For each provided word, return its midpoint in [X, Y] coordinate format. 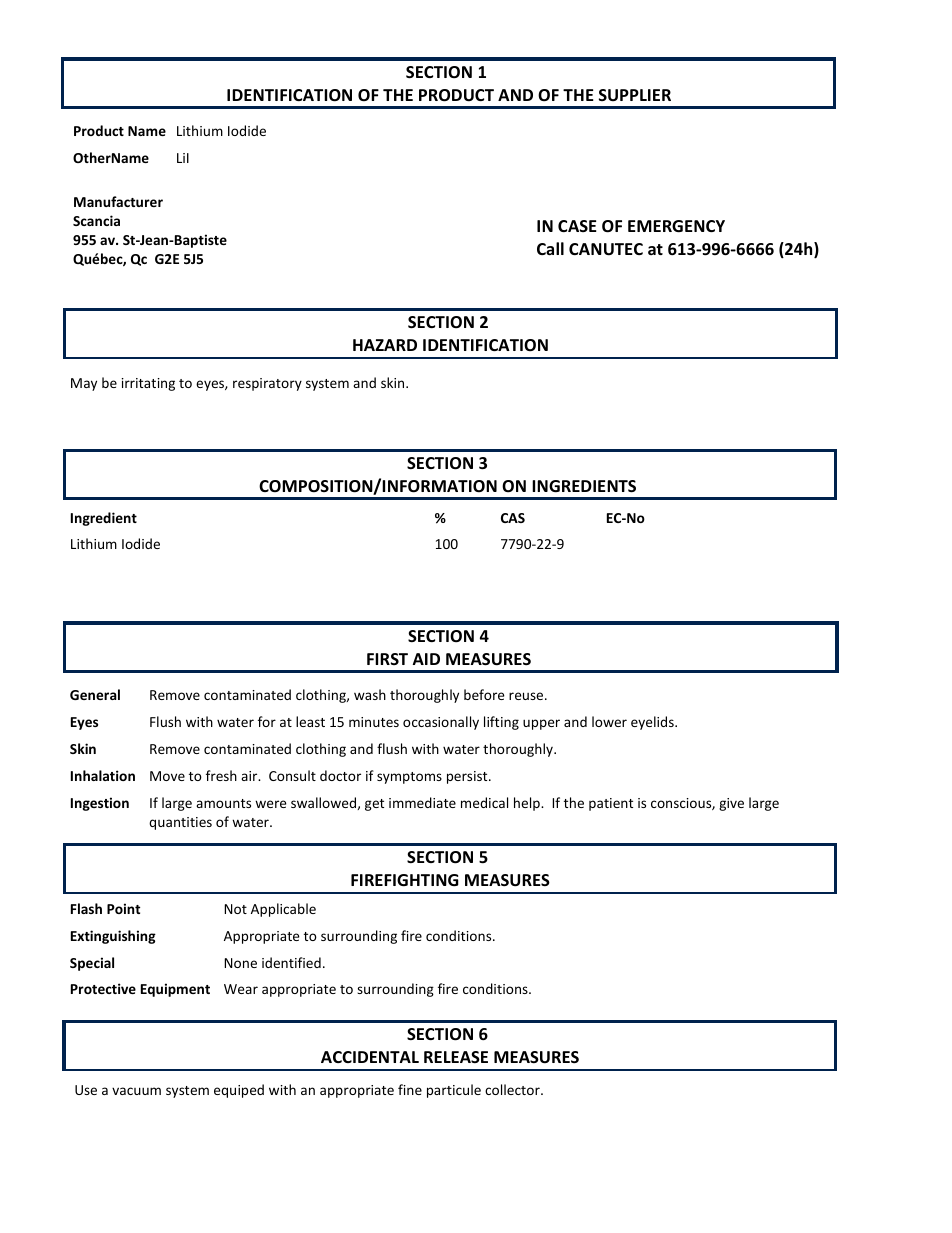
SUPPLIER [635, 95]
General [95, 694]
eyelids [653, 723]
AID [426, 659]
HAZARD [385, 345]
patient [611, 804]
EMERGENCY [676, 226]
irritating [148, 384]
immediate [422, 802]
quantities [180, 823]
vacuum [136, 1091]
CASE [577, 226]
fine [410, 1089]
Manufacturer [118, 201]
